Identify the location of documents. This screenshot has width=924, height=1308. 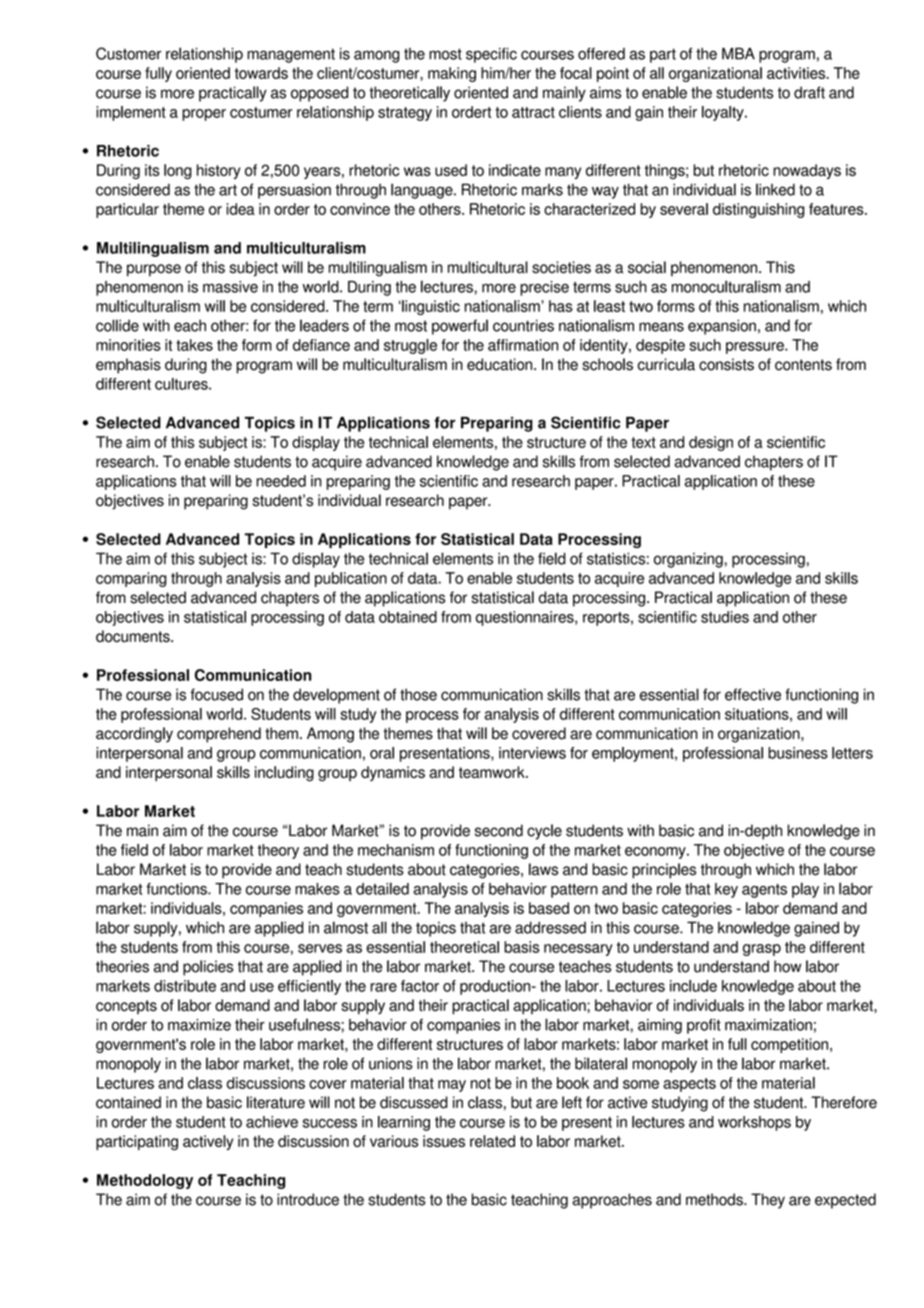
(134, 636).
